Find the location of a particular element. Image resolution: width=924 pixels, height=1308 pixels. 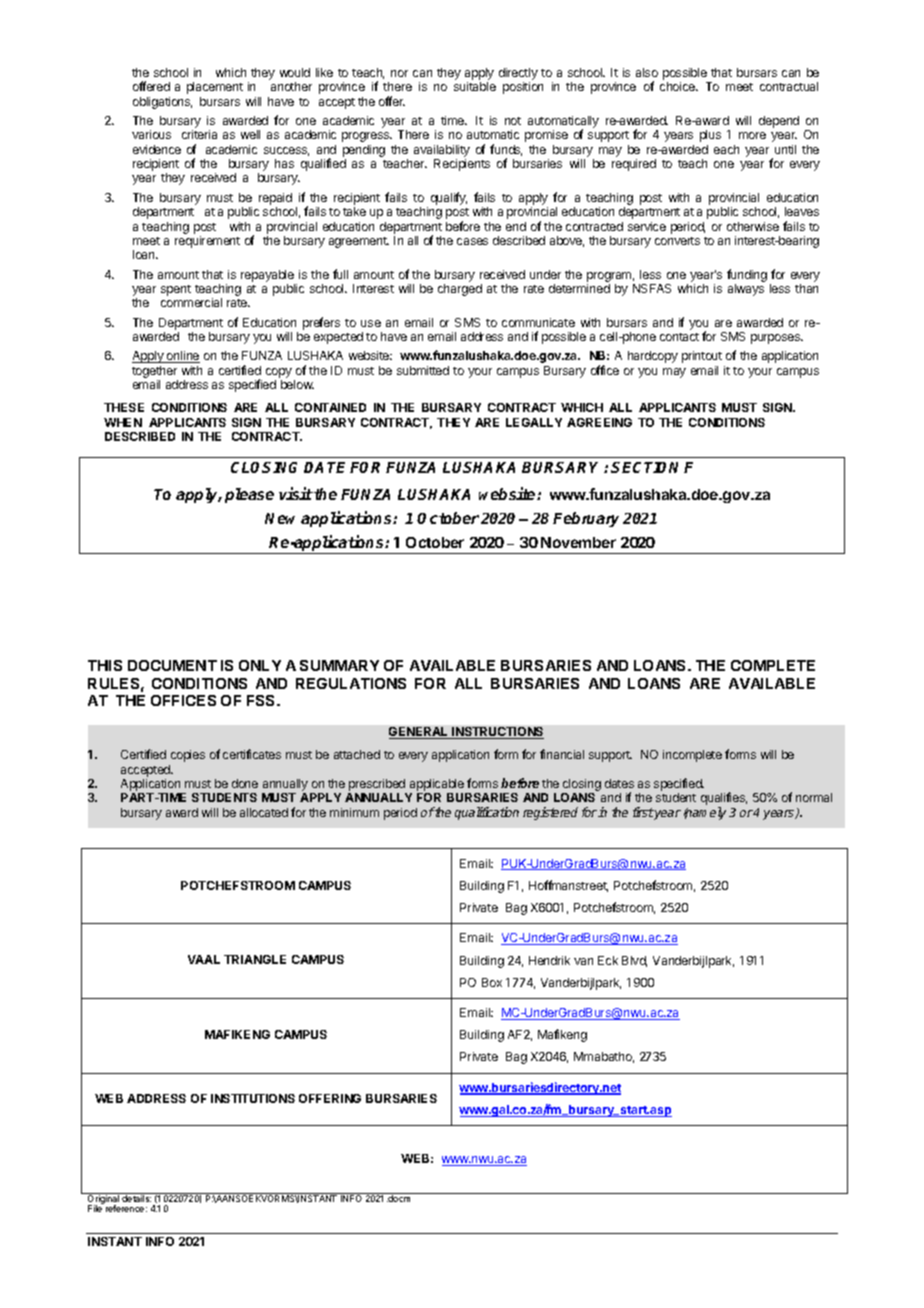

INSTITUTIONS is located at coordinates (253, 1098).
